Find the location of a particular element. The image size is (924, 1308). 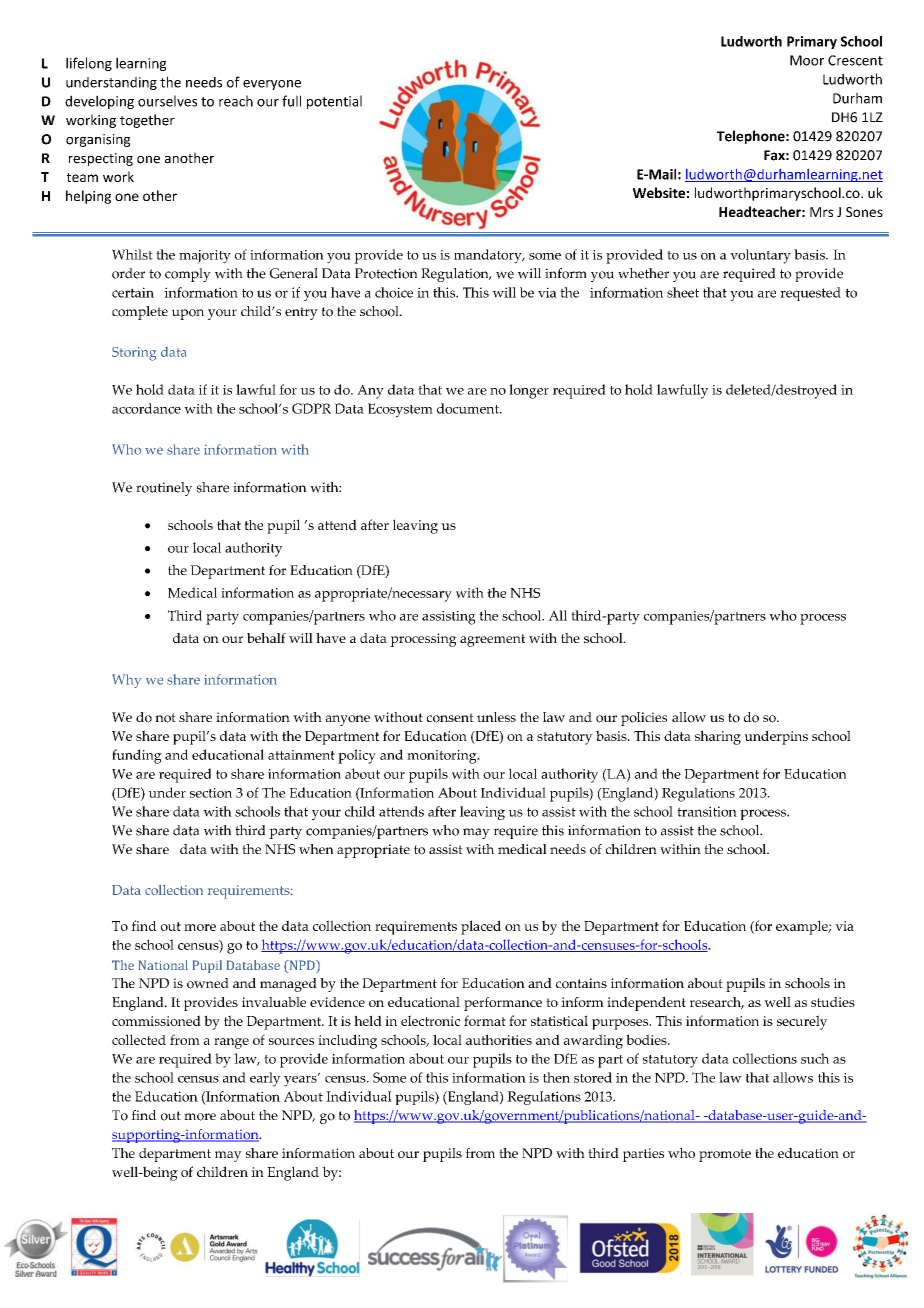

Moor is located at coordinates (807, 60).
